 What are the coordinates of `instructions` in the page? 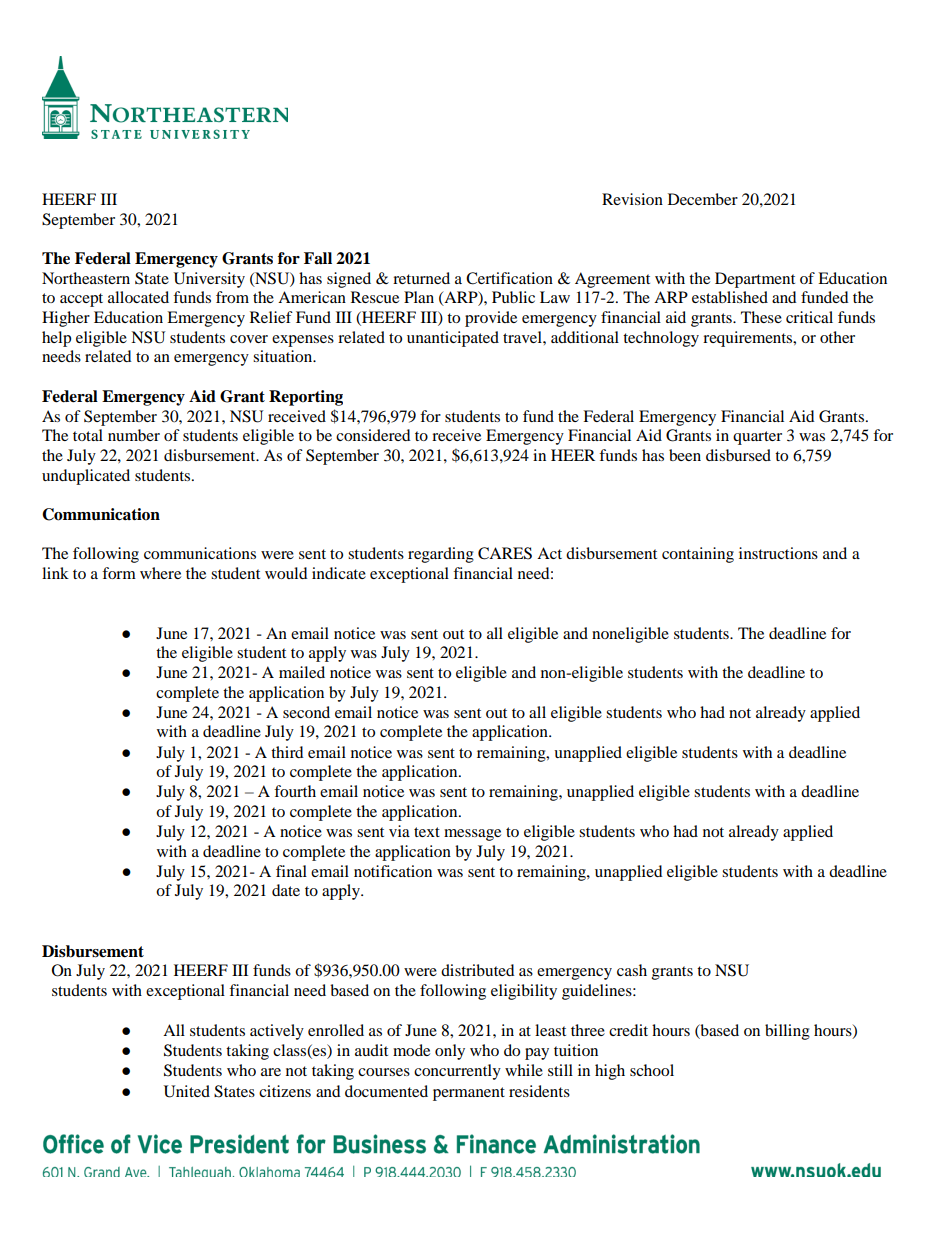 It's located at (778, 553).
